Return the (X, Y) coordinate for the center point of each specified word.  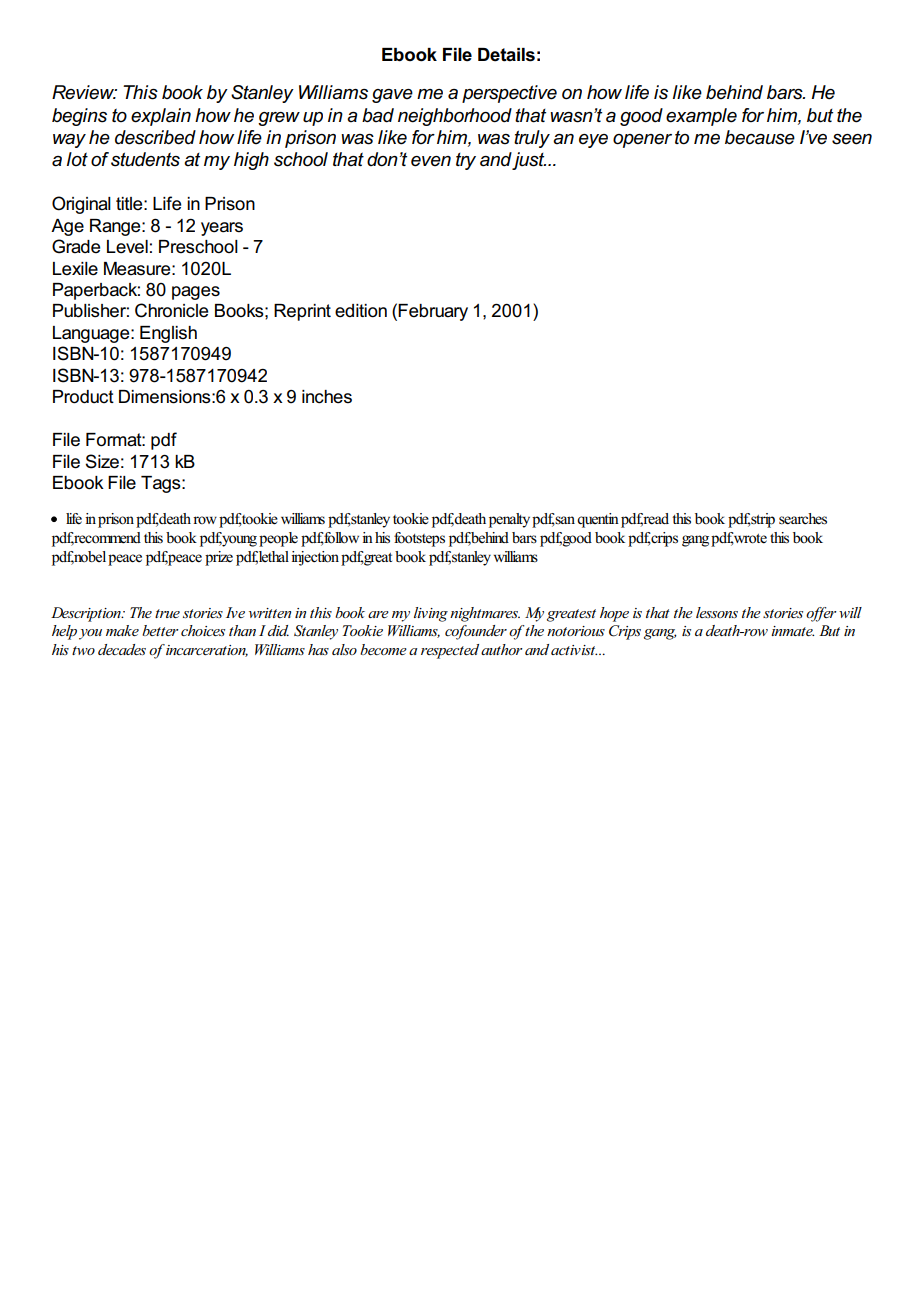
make (122, 630)
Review (84, 92)
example (701, 117)
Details (506, 55)
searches (803, 519)
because (760, 137)
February (433, 312)
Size (102, 461)
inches (327, 397)
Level (127, 247)
